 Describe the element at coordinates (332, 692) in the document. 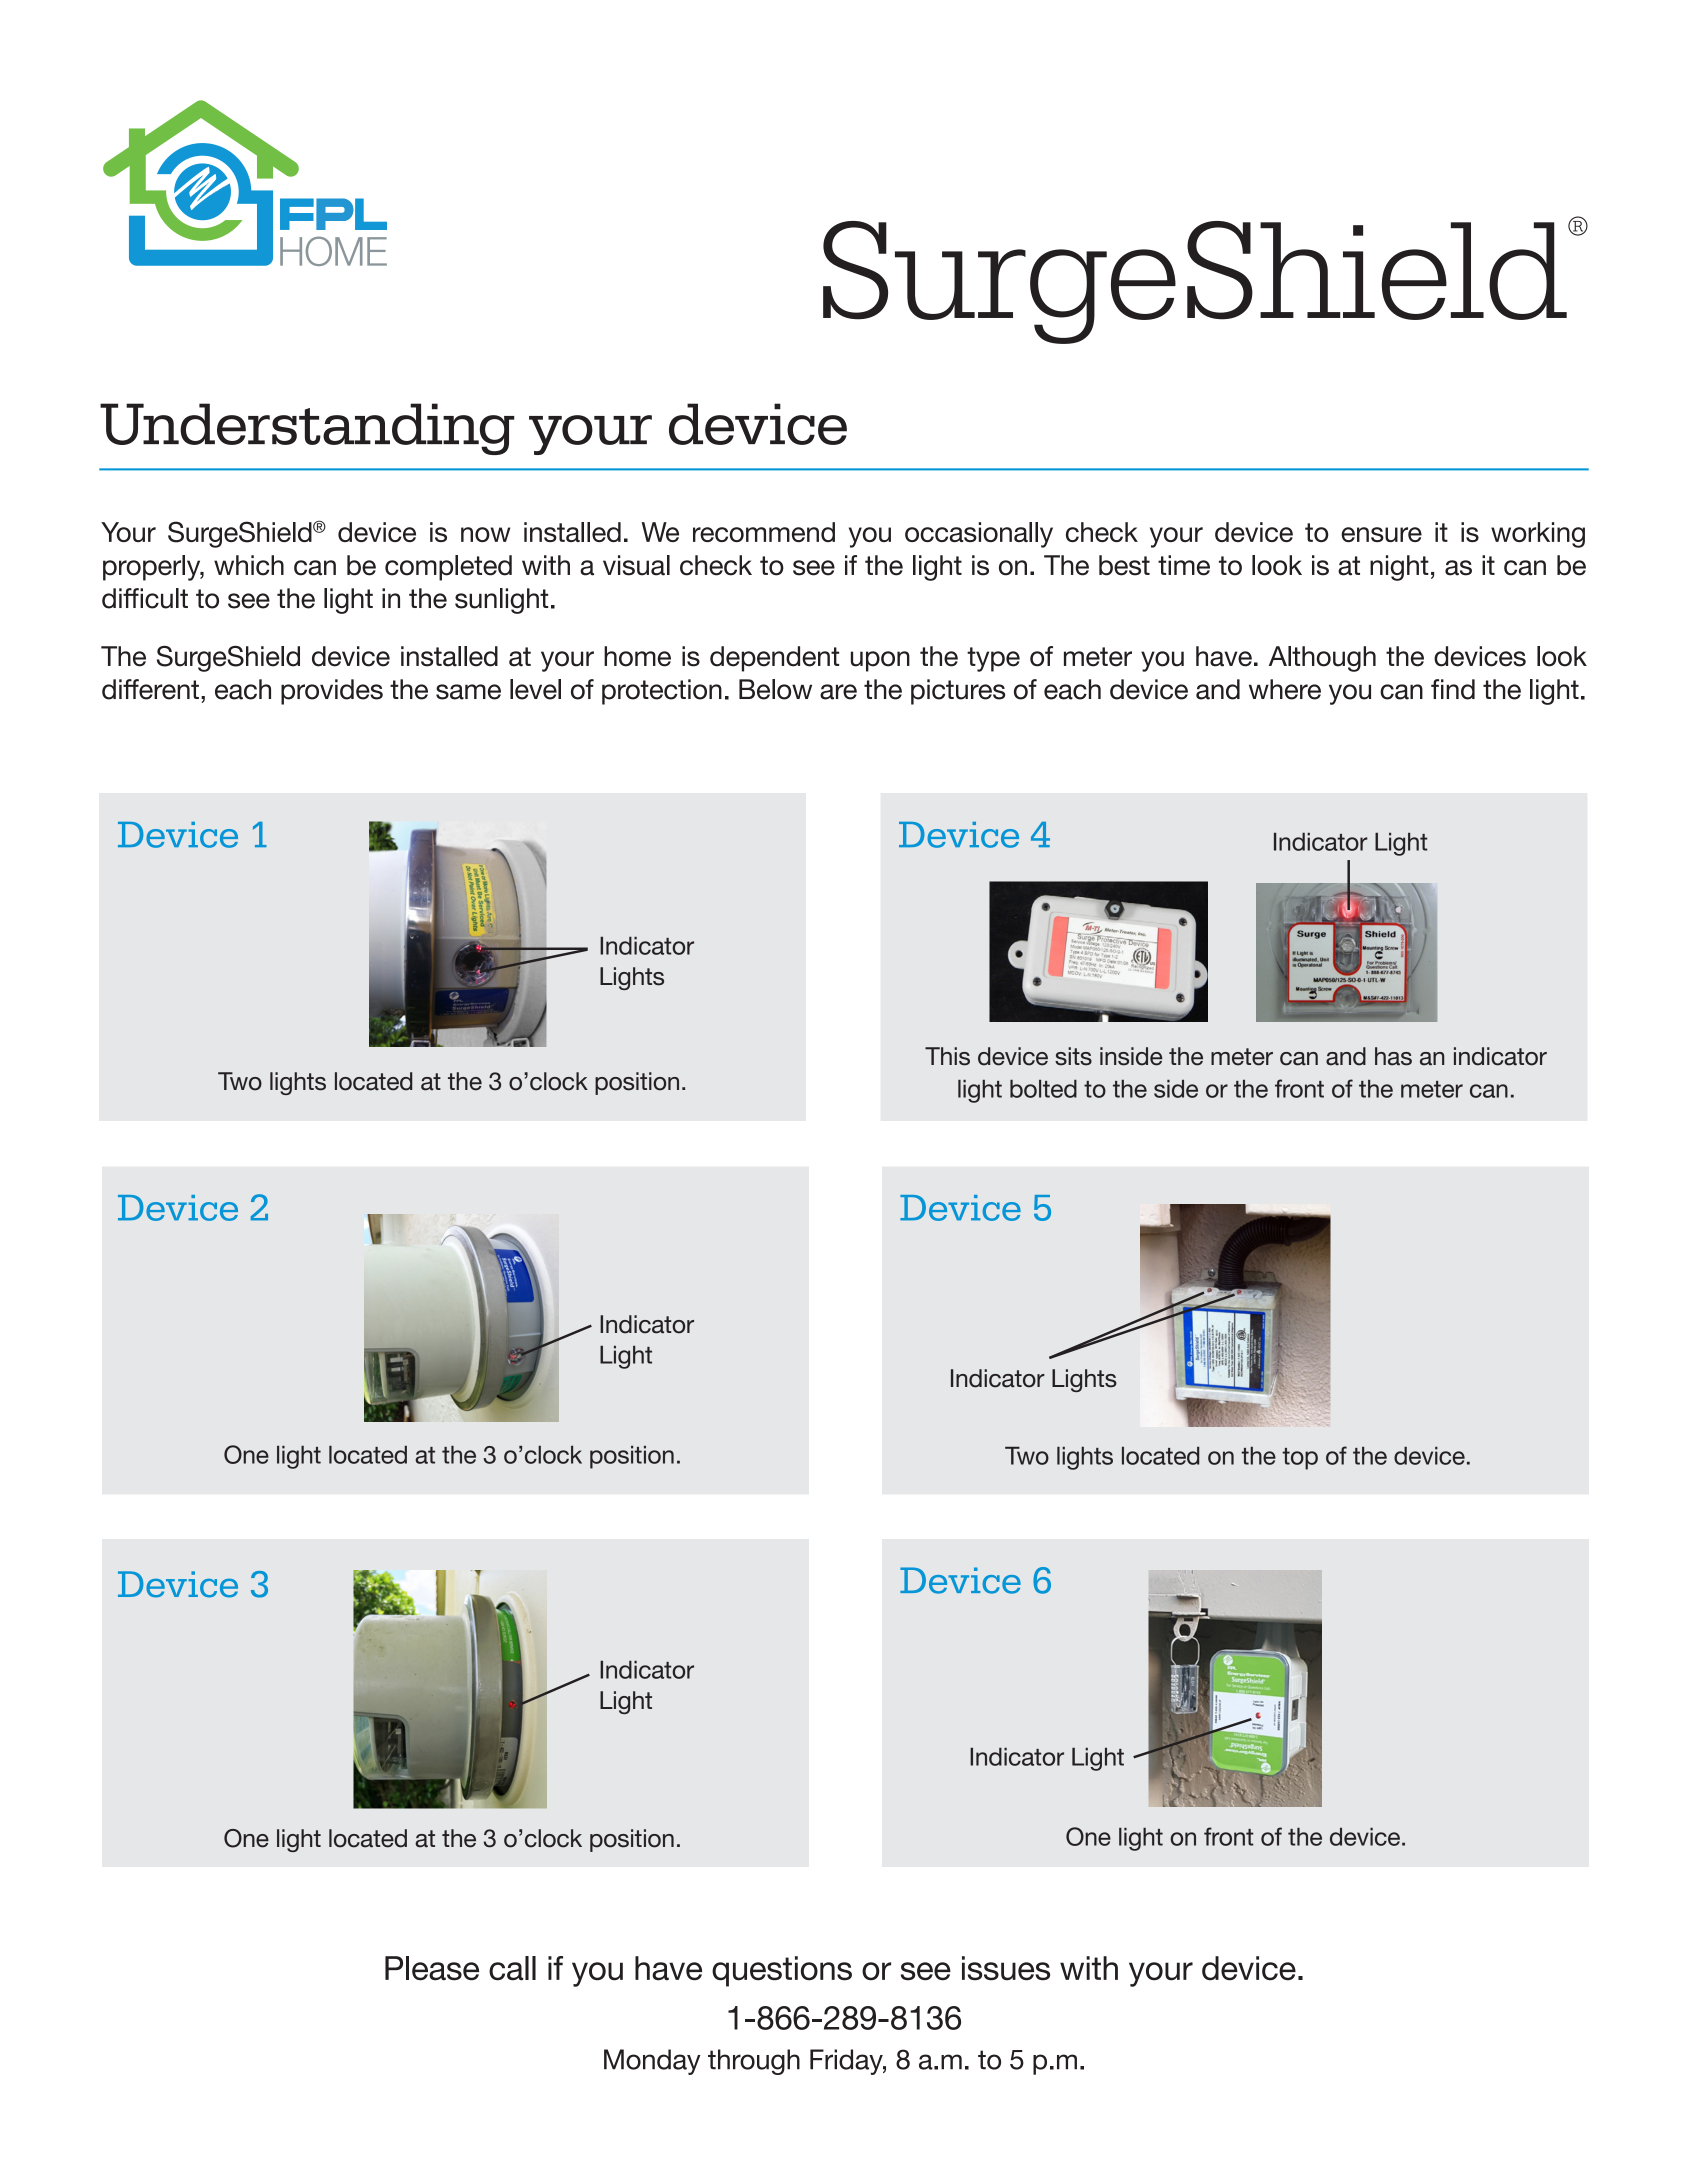

I see `provides` at that location.
